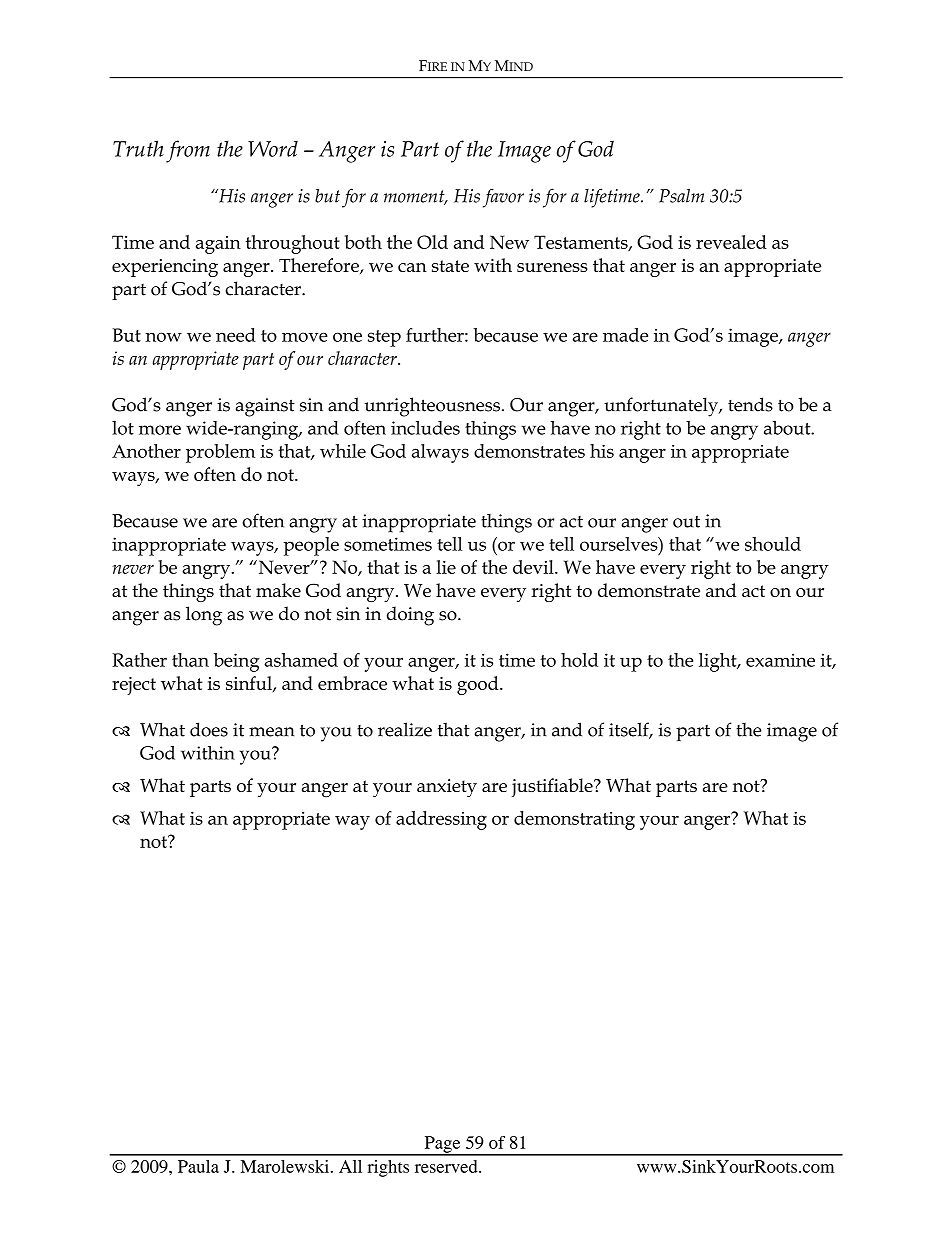 The width and height of the screenshot is (952, 1233). Describe the element at coordinates (503, 198) in the screenshot. I see `favor` at that location.
